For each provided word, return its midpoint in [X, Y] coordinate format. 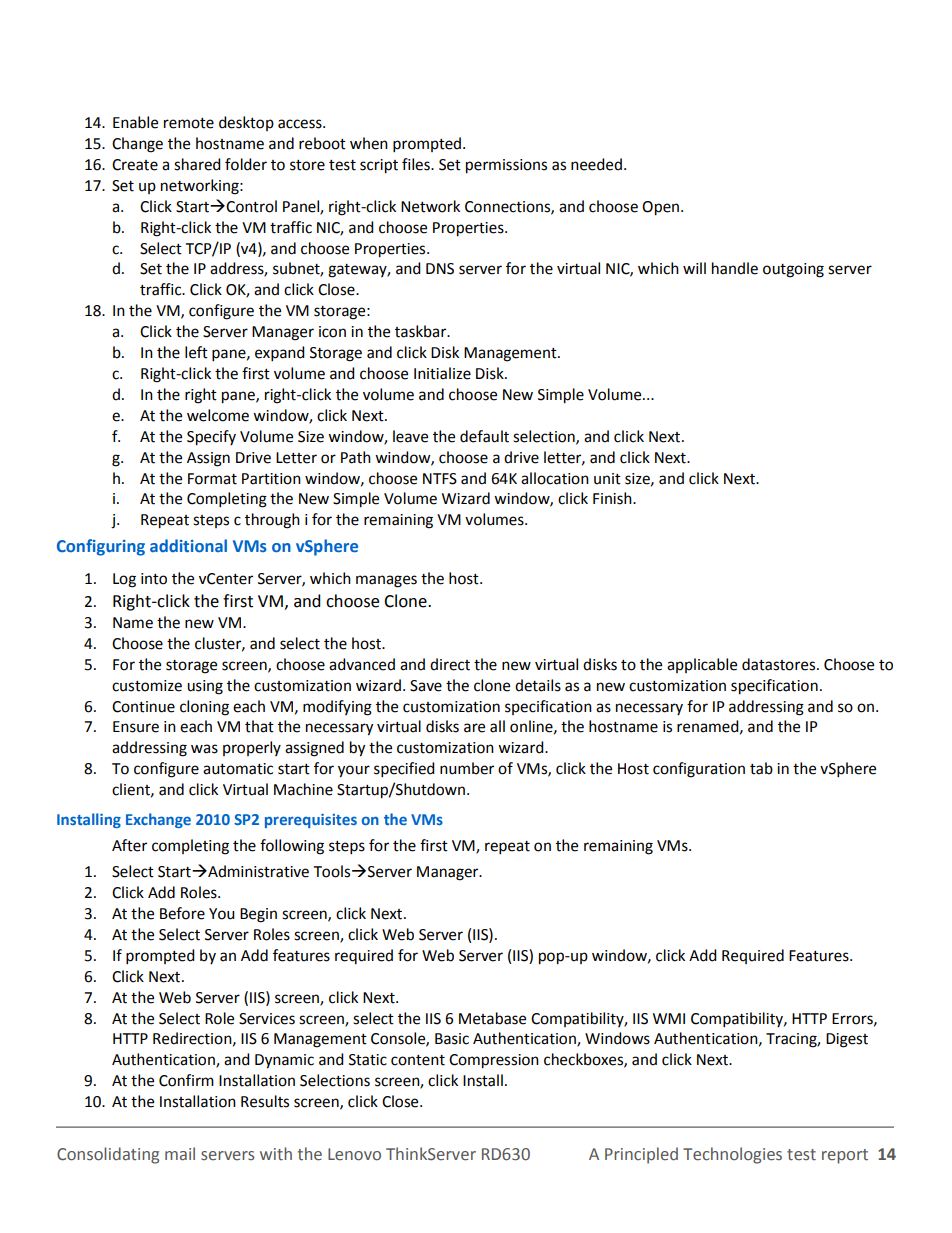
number [467, 768]
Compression [494, 1061]
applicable [702, 665]
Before [182, 913]
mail [180, 1154]
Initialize [442, 373]
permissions [506, 166]
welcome [218, 415]
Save [426, 686]
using [205, 687]
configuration [699, 770]
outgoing [793, 270]
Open [660, 208]
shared [197, 164]
